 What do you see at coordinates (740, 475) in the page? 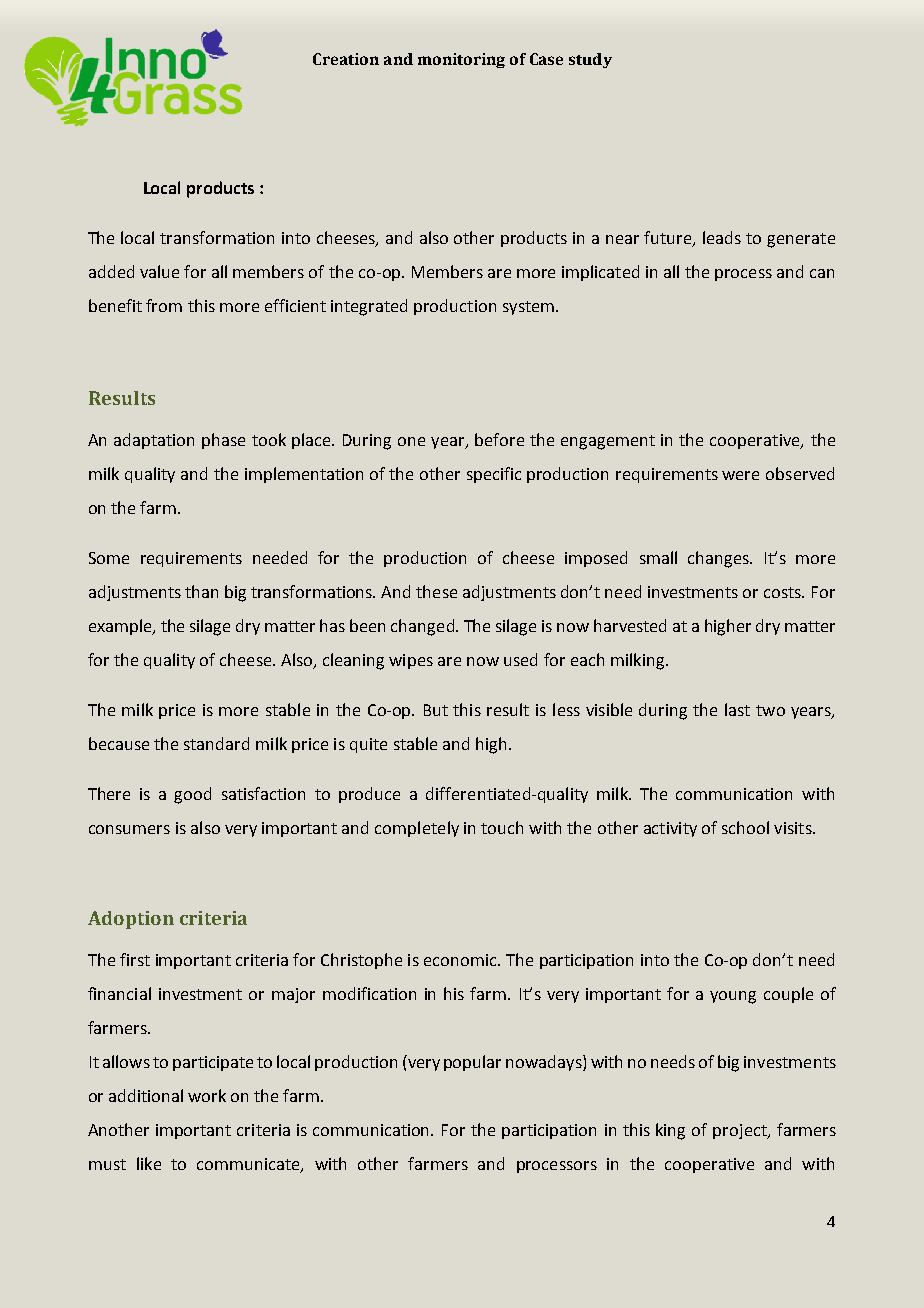
I see `were` at bounding box center [740, 475].
